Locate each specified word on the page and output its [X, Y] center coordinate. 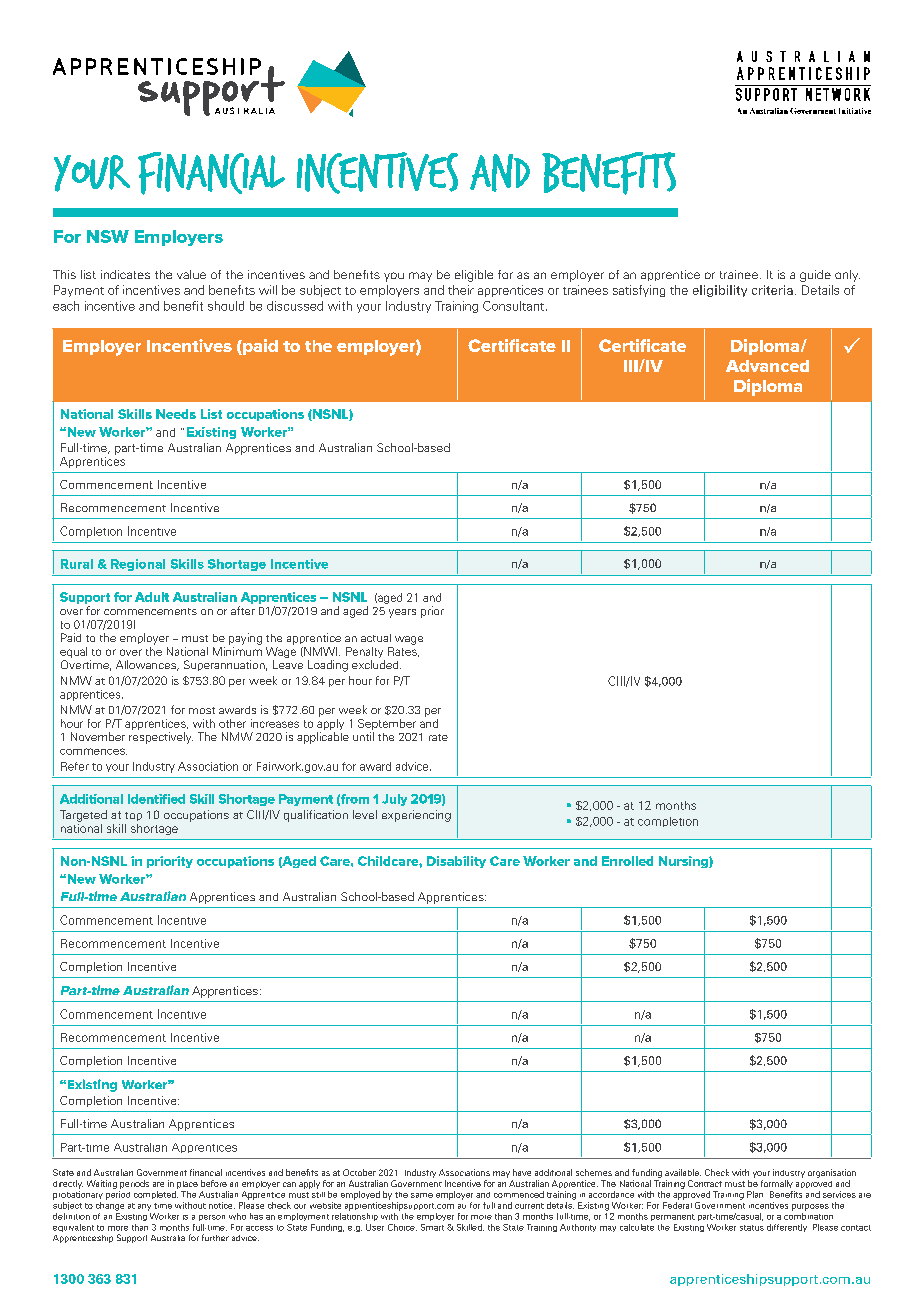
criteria [772, 290]
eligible [474, 276]
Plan [755, 1194]
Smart [432, 1227]
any [144, 1207]
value [191, 274]
